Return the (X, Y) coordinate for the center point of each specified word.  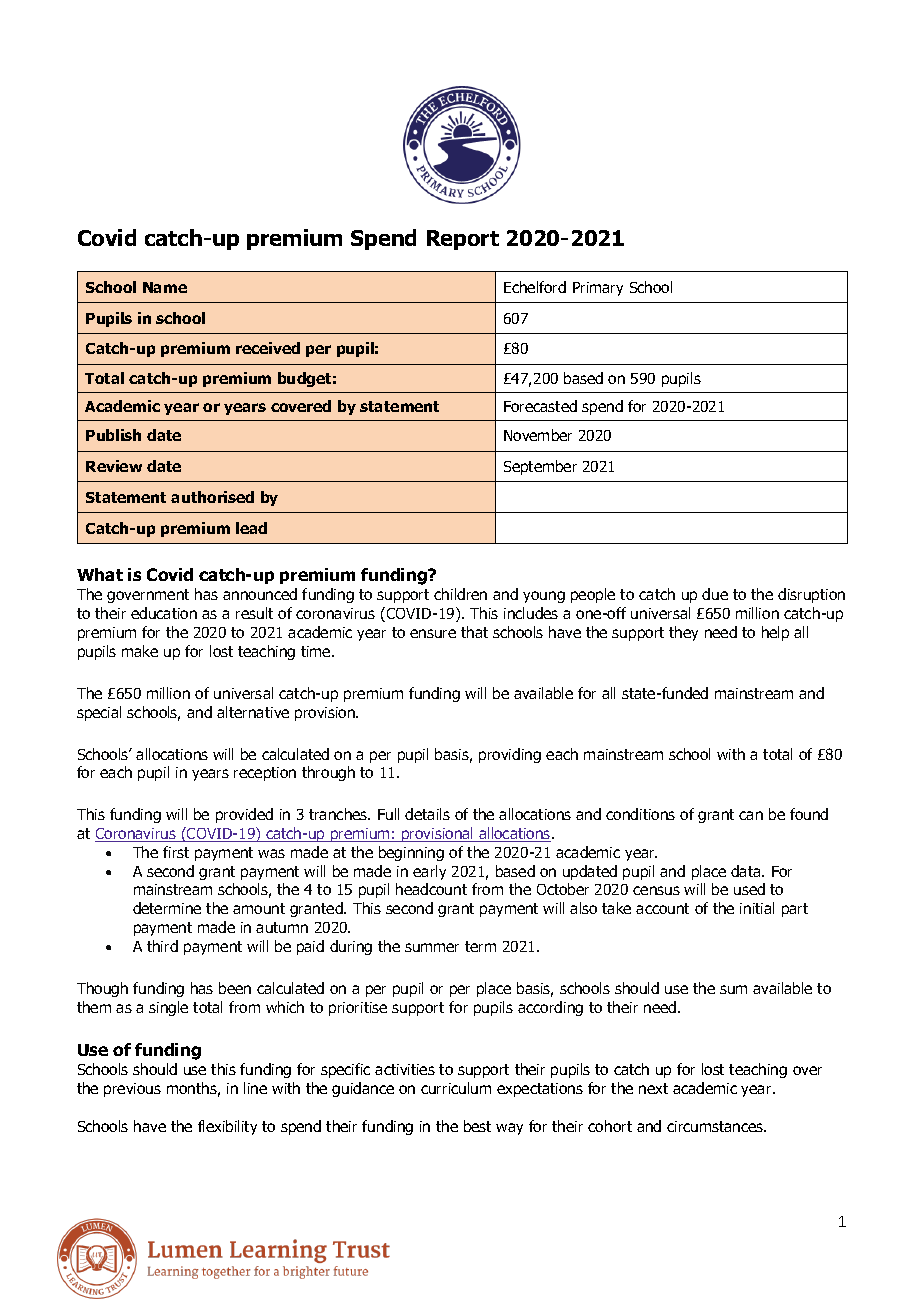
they (683, 633)
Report (463, 240)
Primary (598, 289)
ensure (433, 633)
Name (165, 287)
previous (132, 1090)
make (140, 651)
